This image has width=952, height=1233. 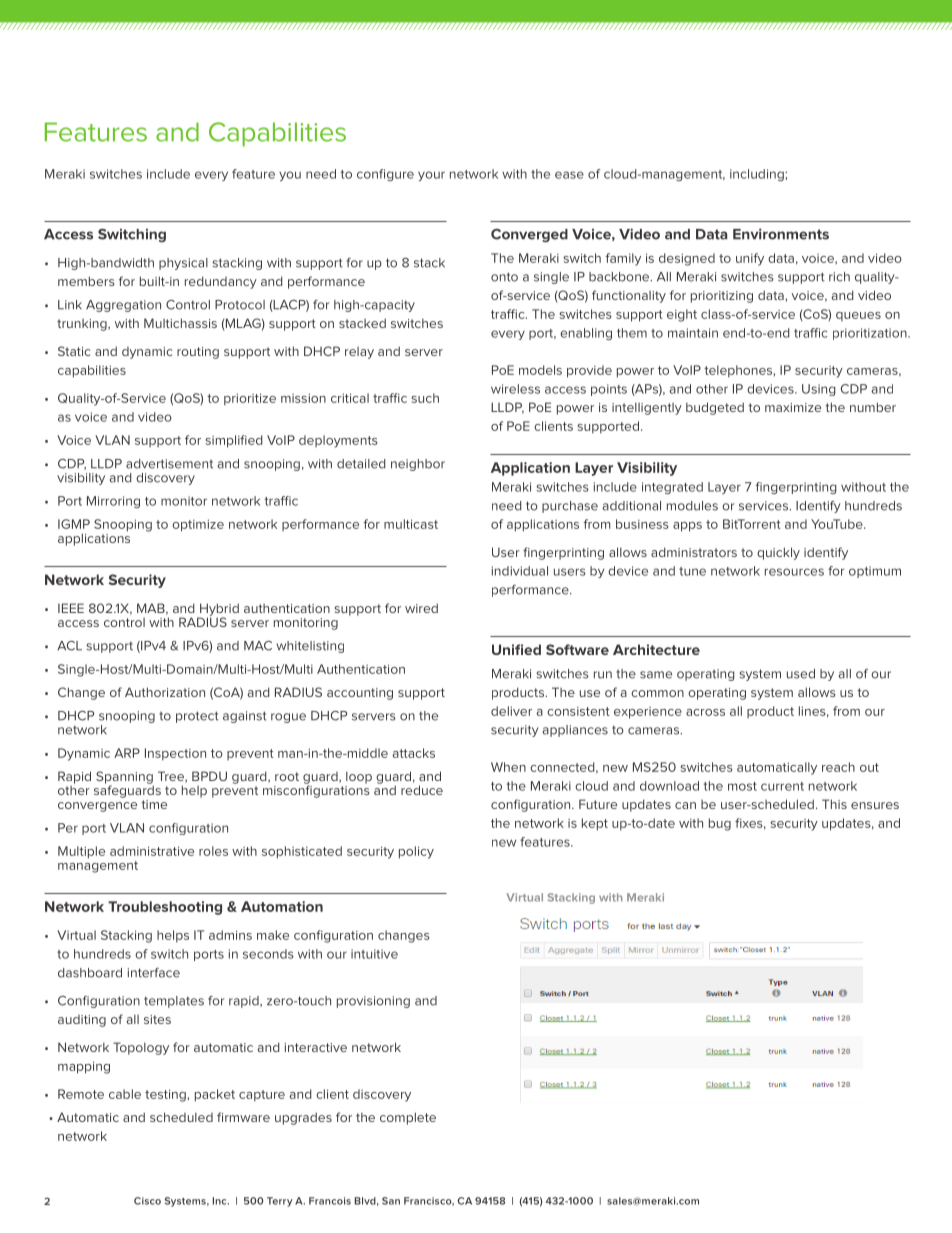 What do you see at coordinates (408, 1118) in the image?
I see `complete` at bounding box center [408, 1118].
